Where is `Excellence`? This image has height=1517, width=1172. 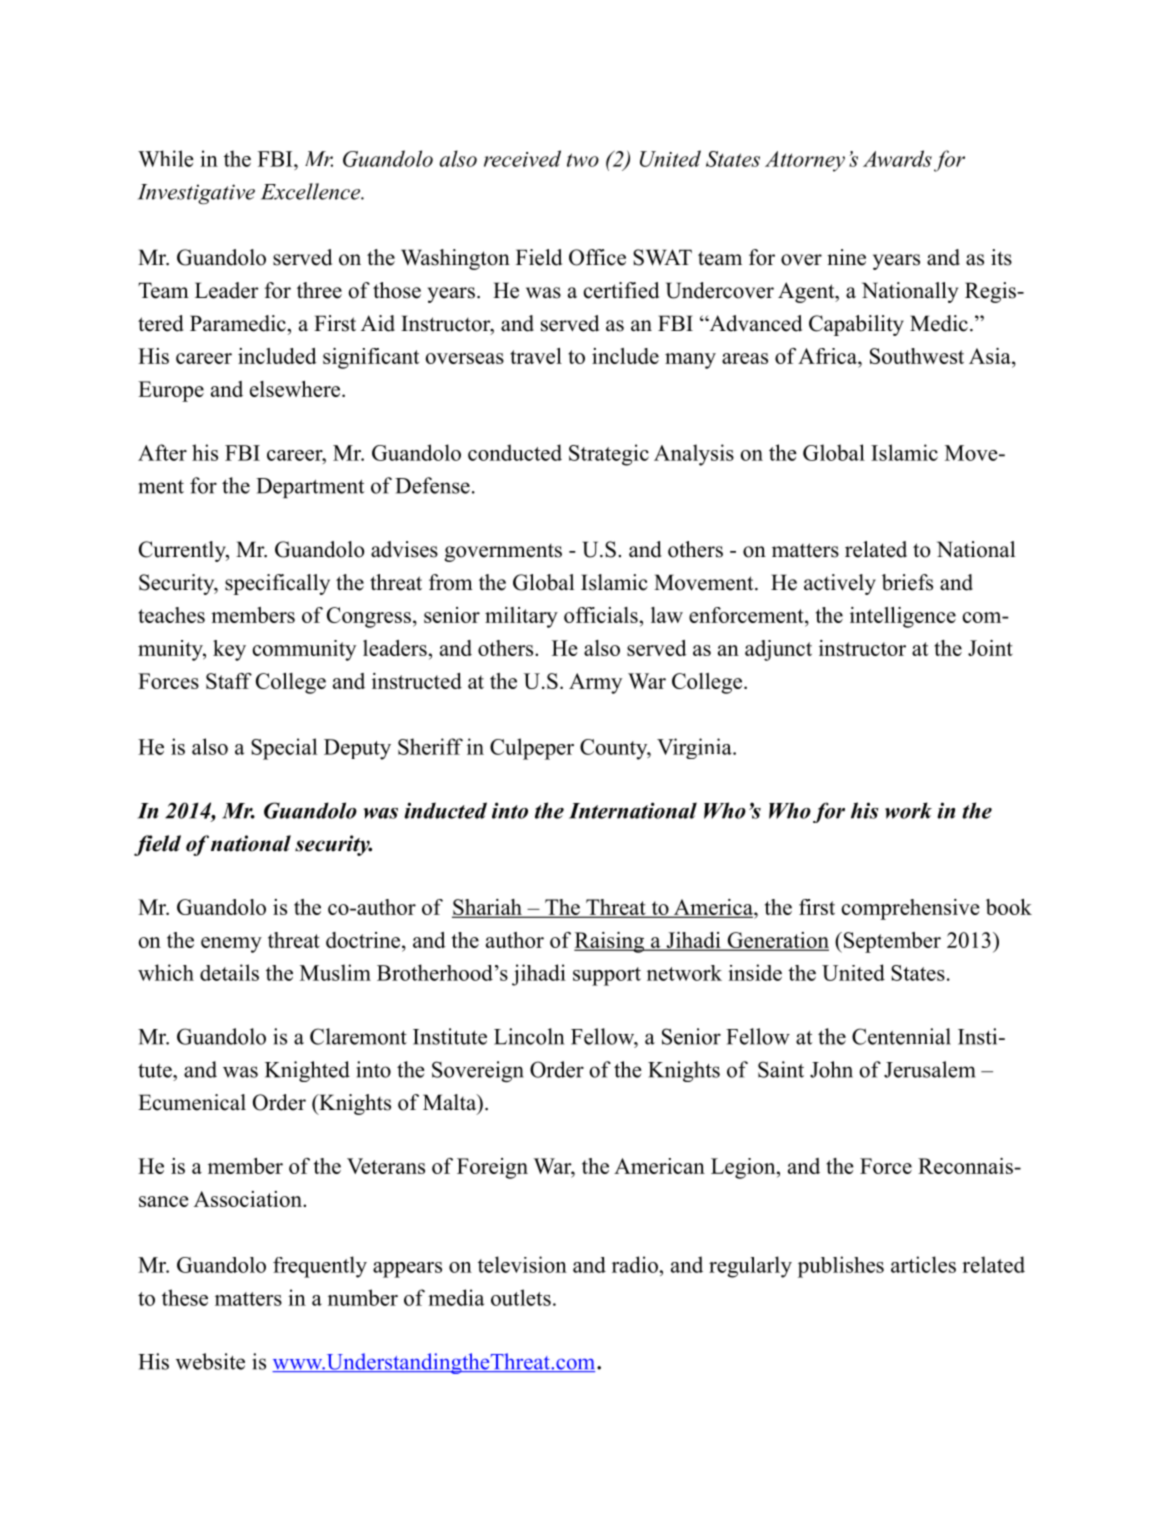 Excellence is located at coordinates (312, 191).
